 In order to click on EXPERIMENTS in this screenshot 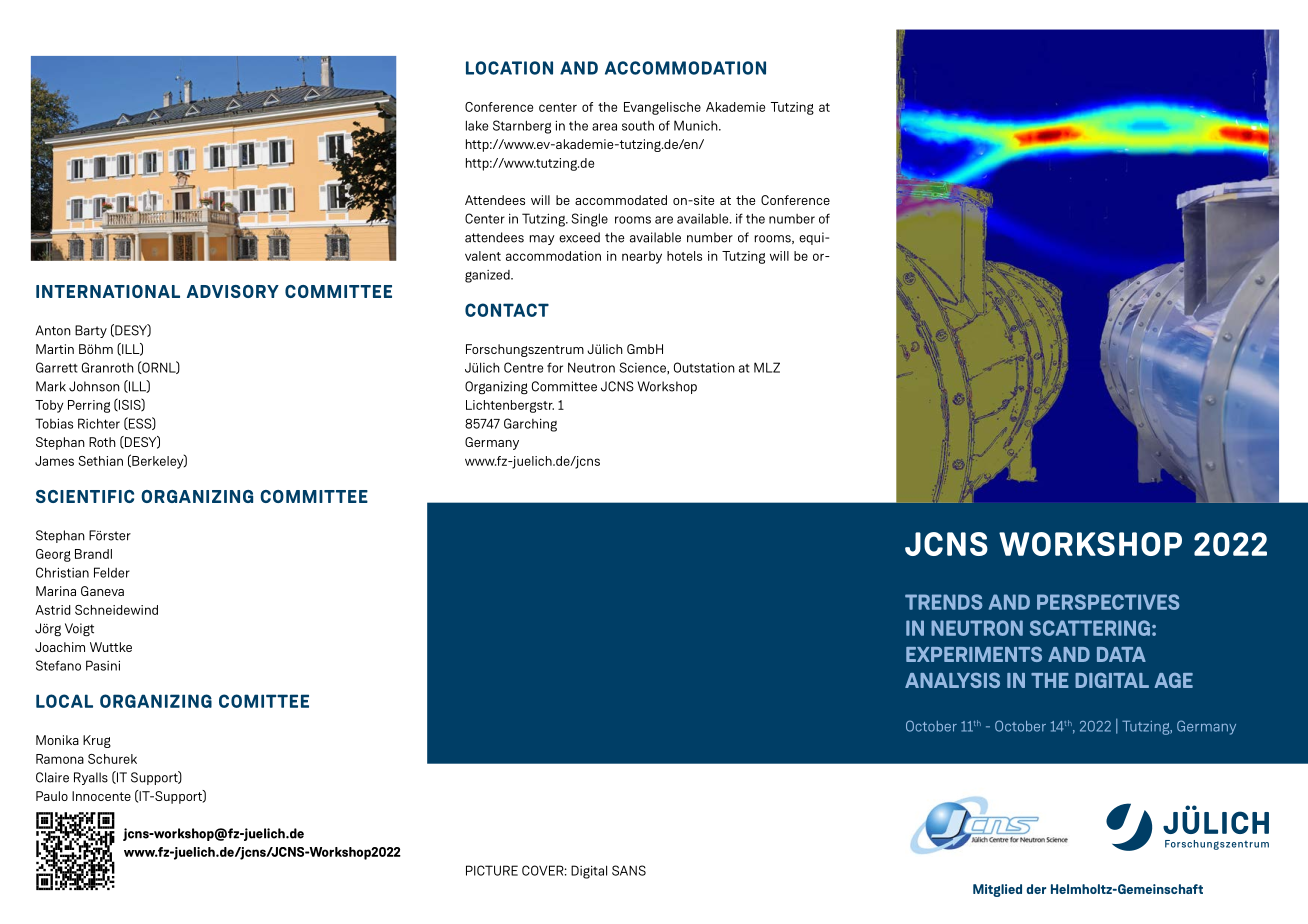, I will do `click(974, 654)`.
